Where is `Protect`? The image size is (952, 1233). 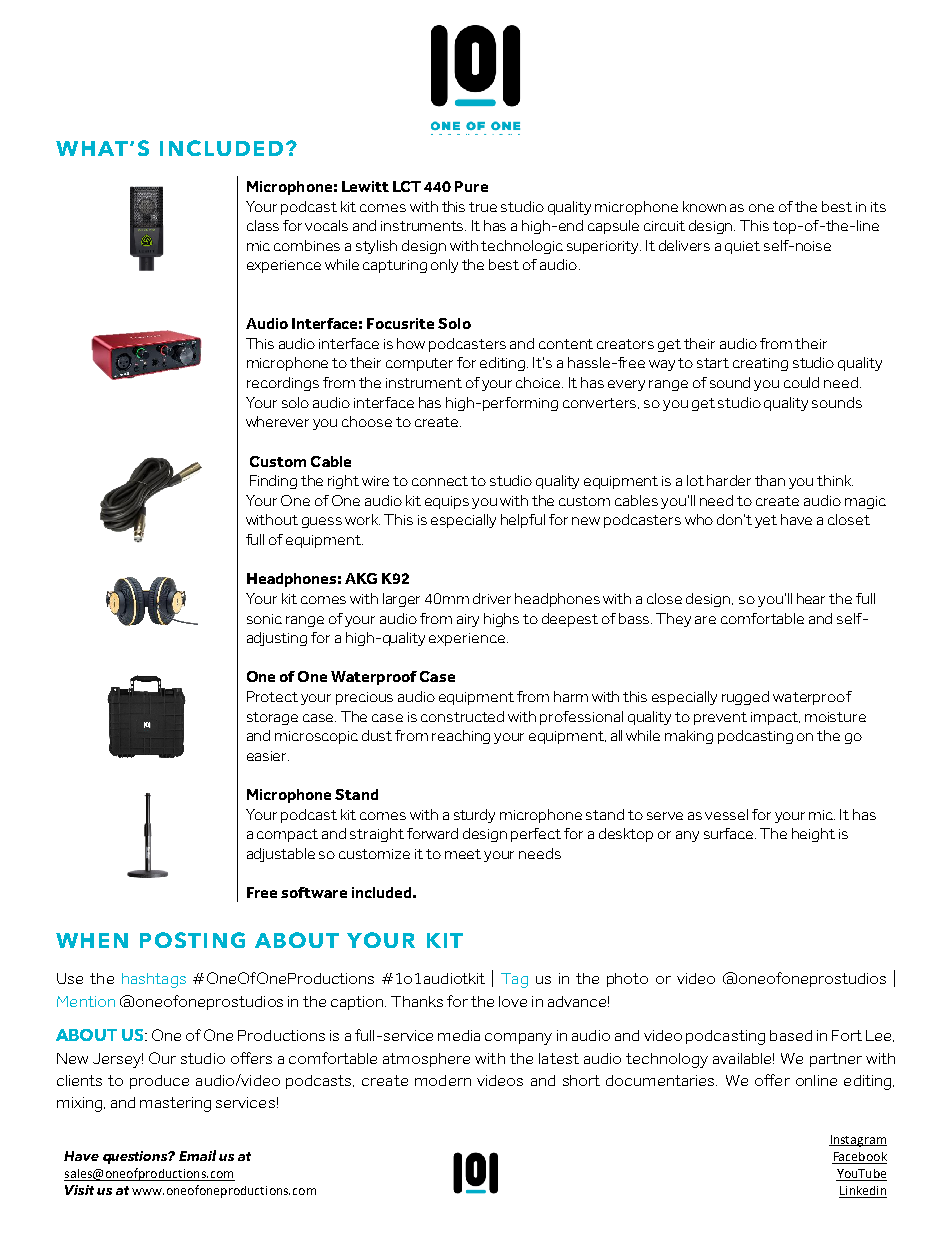
Protect is located at coordinates (272, 696).
